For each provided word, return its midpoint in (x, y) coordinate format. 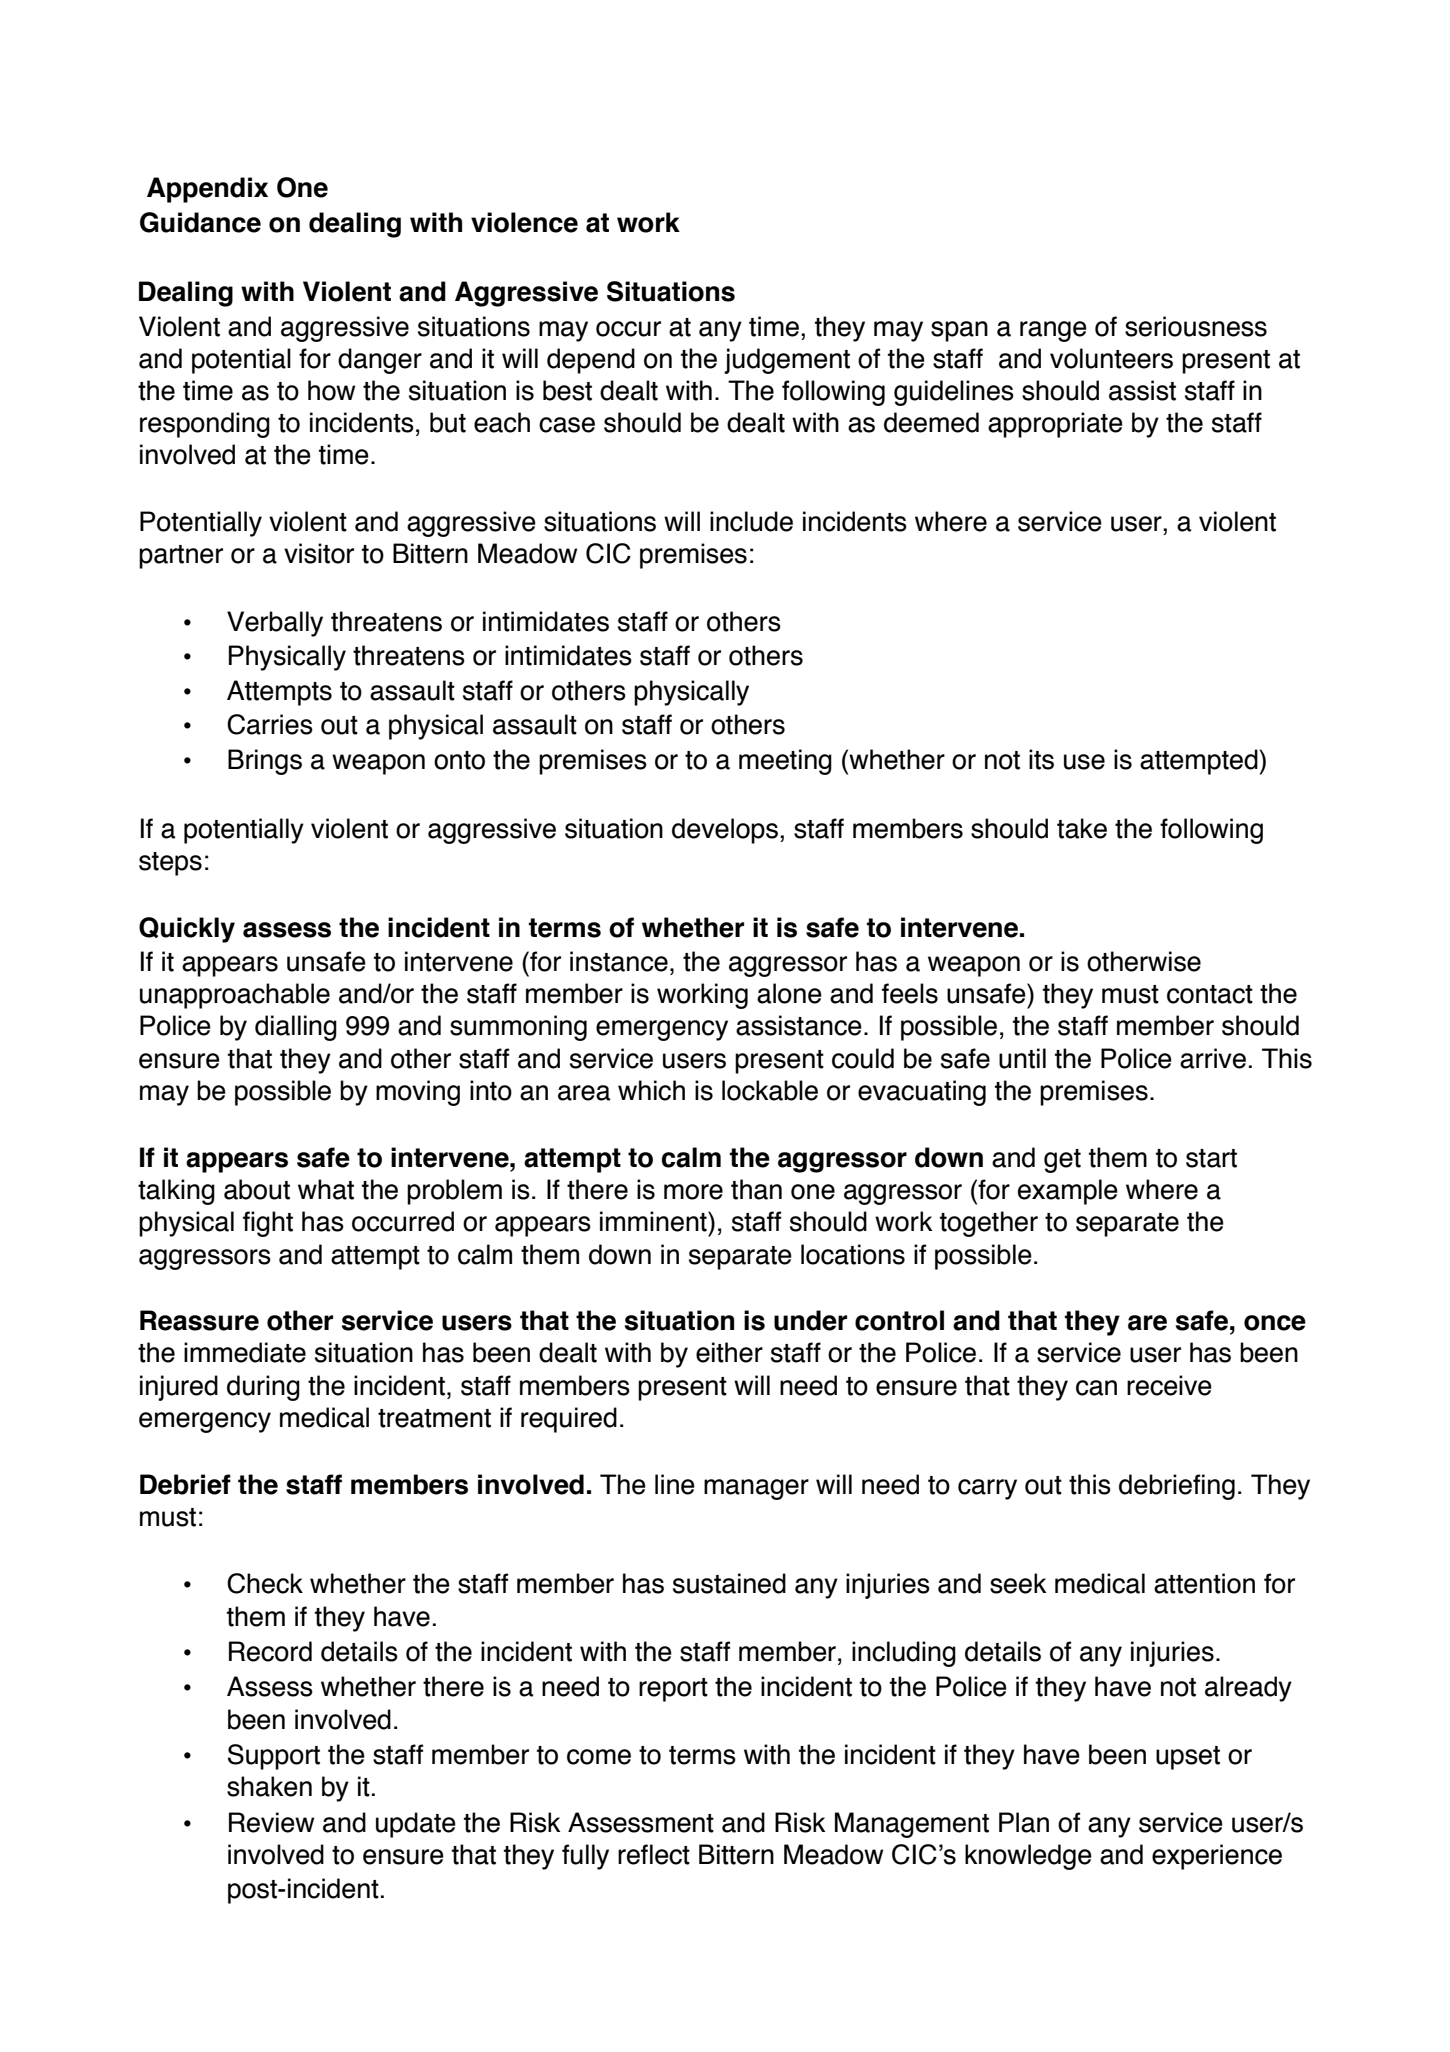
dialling (296, 1028)
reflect (654, 1854)
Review (271, 1822)
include (751, 521)
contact (1210, 994)
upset (1188, 1758)
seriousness (1196, 326)
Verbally (275, 624)
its (1041, 759)
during (263, 1388)
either (729, 1352)
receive (1169, 1385)
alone (789, 993)
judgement (787, 361)
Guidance (200, 222)
